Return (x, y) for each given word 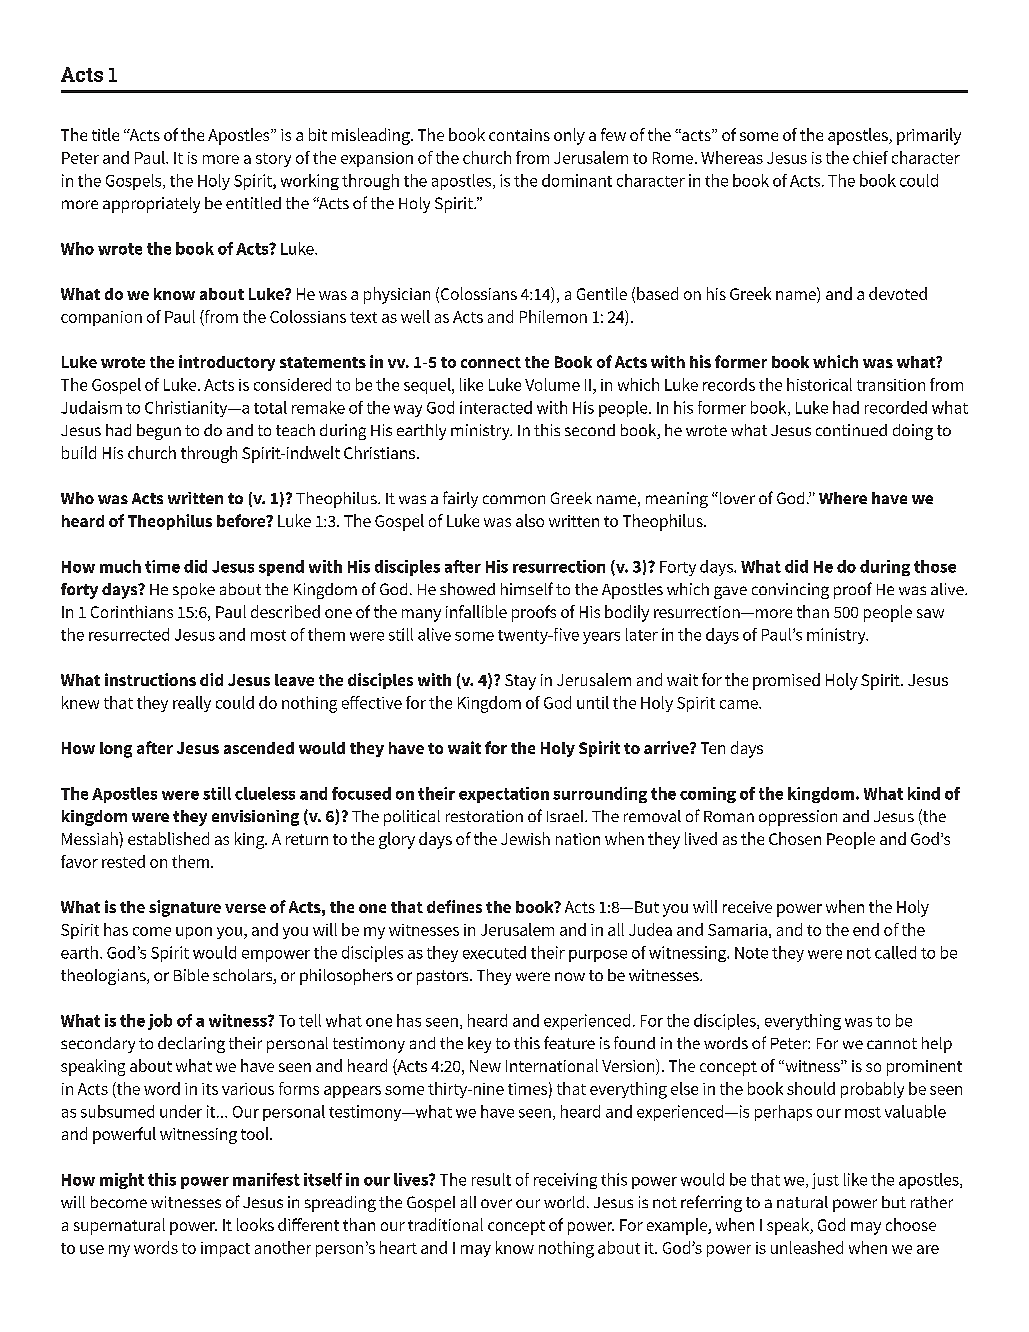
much (120, 566)
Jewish (525, 838)
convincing (790, 591)
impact (225, 1249)
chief (870, 157)
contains (519, 135)
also (530, 520)
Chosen (795, 838)
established (168, 838)
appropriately (151, 205)
